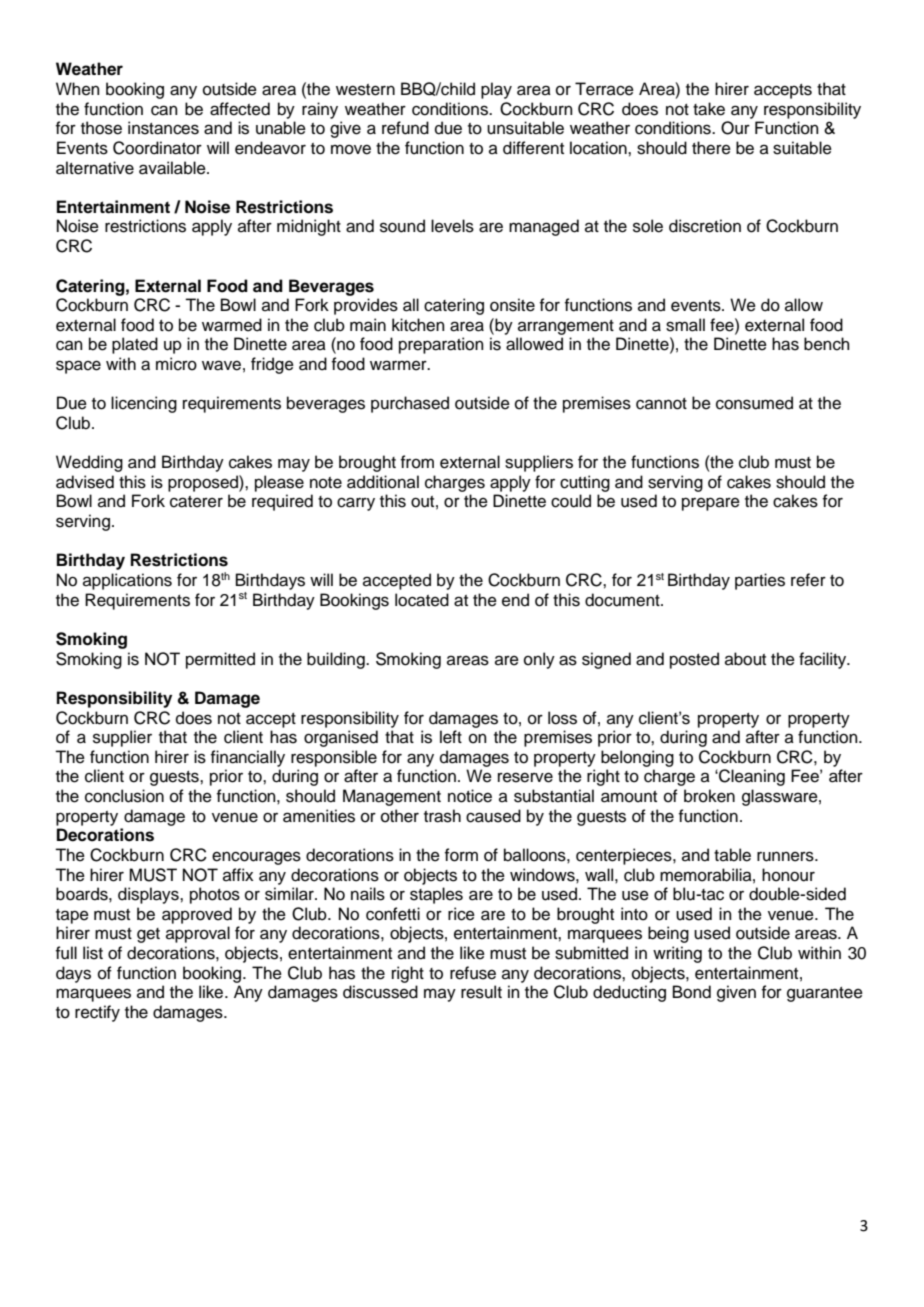  What do you see at coordinates (124, 796) in the screenshot?
I see `conclusion` at bounding box center [124, 796].
